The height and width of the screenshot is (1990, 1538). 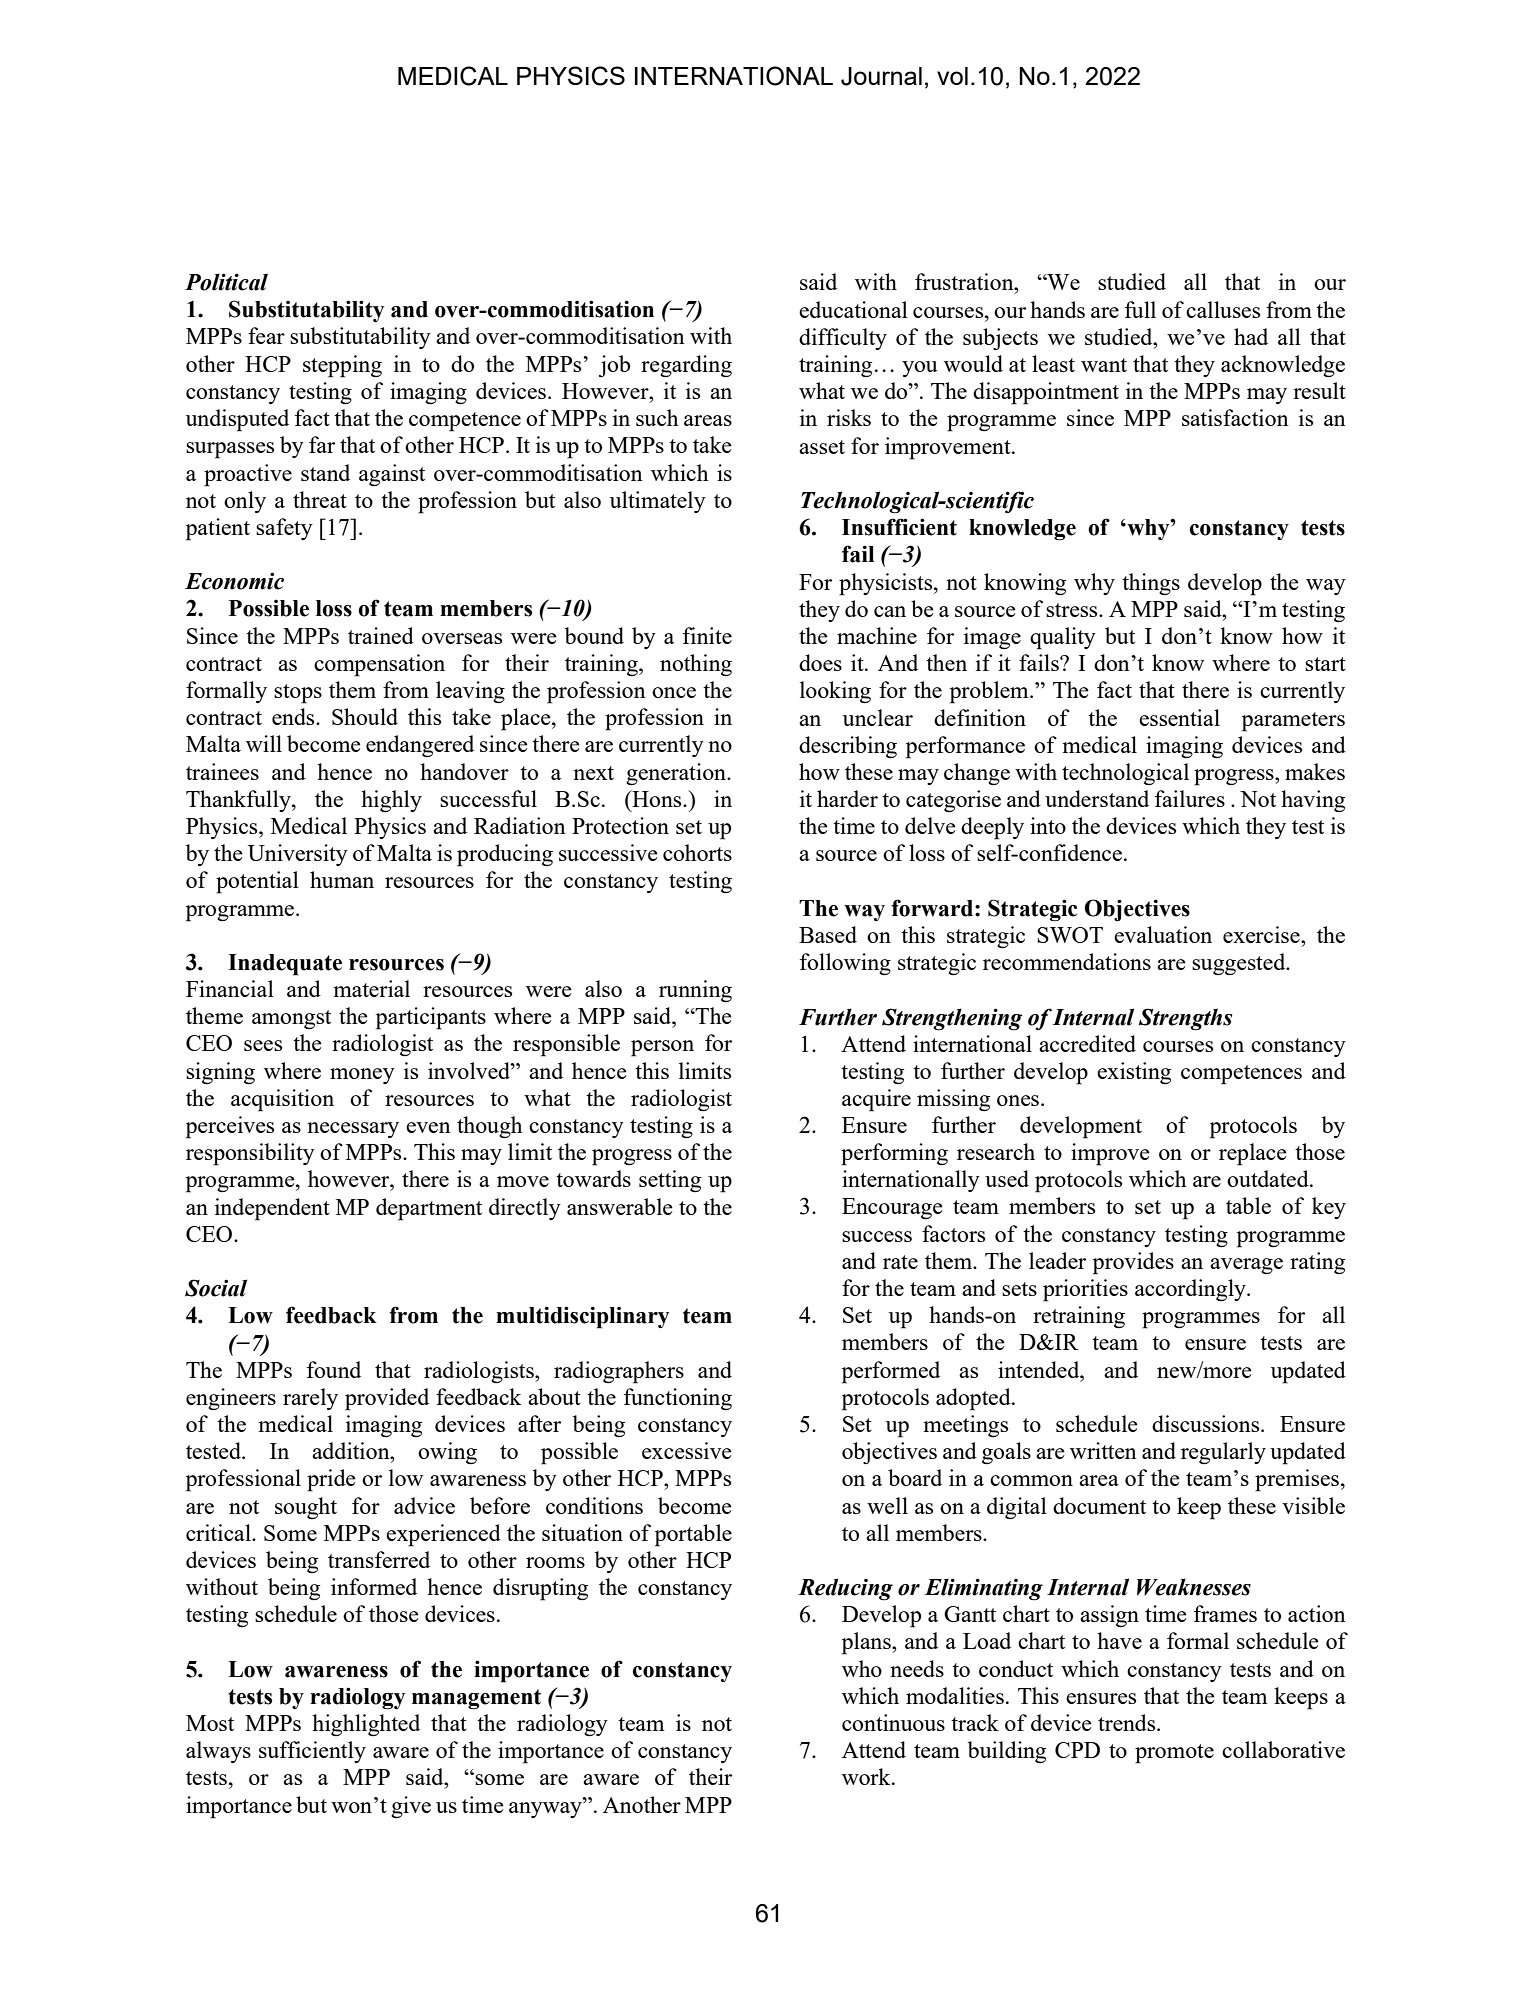 I want to click on evaluation, so click(x=1163, y=934).
